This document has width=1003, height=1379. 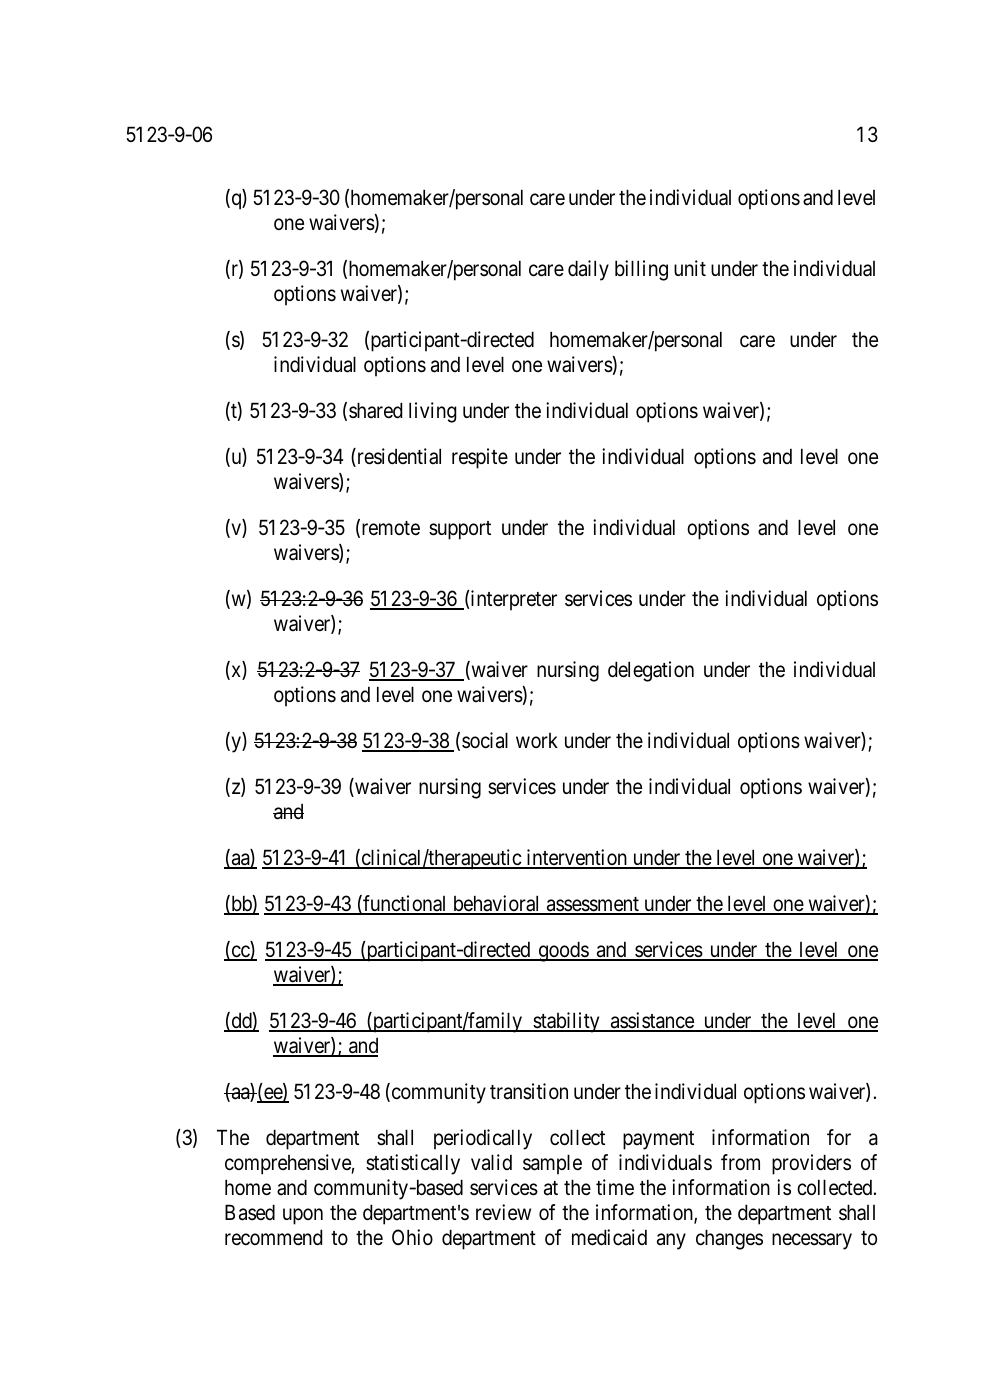 What do you see at coordinates (485, 740) in the document?
I see `social` at bounding box center [485, 740].
